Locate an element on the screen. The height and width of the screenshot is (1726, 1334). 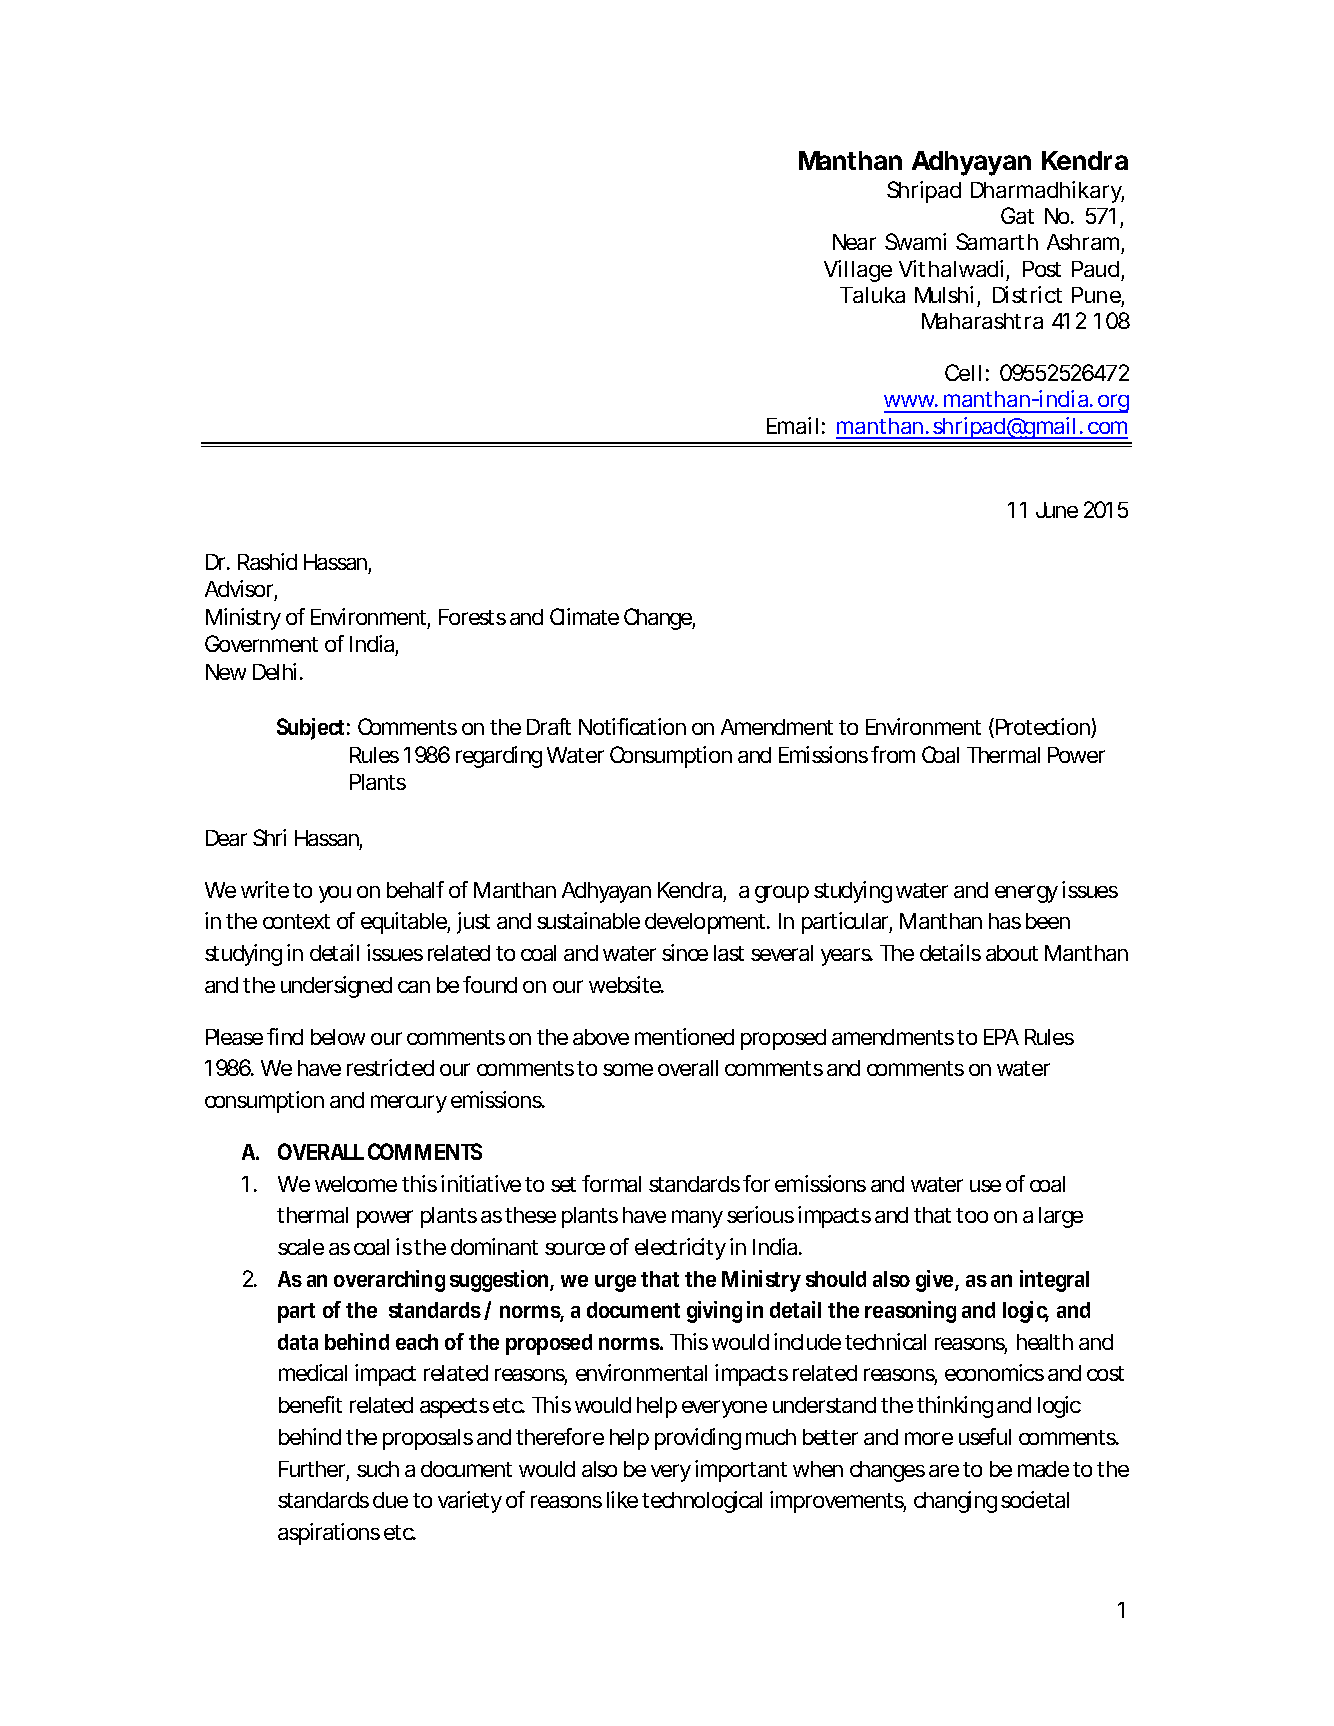
Government is located at coordinates (261, 643).
